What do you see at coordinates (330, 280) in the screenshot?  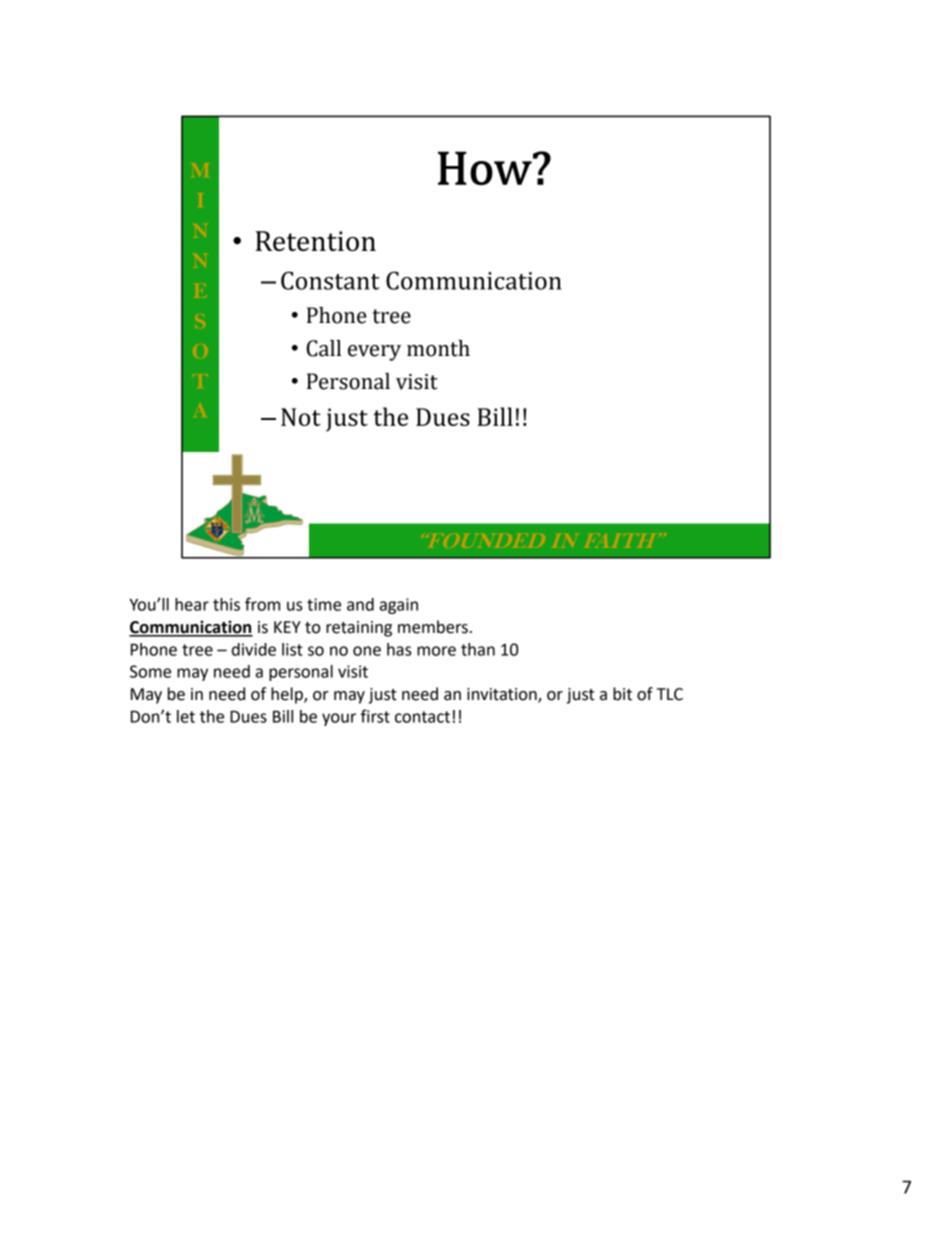 I see `Constant` at bounding box center [330, 280].
